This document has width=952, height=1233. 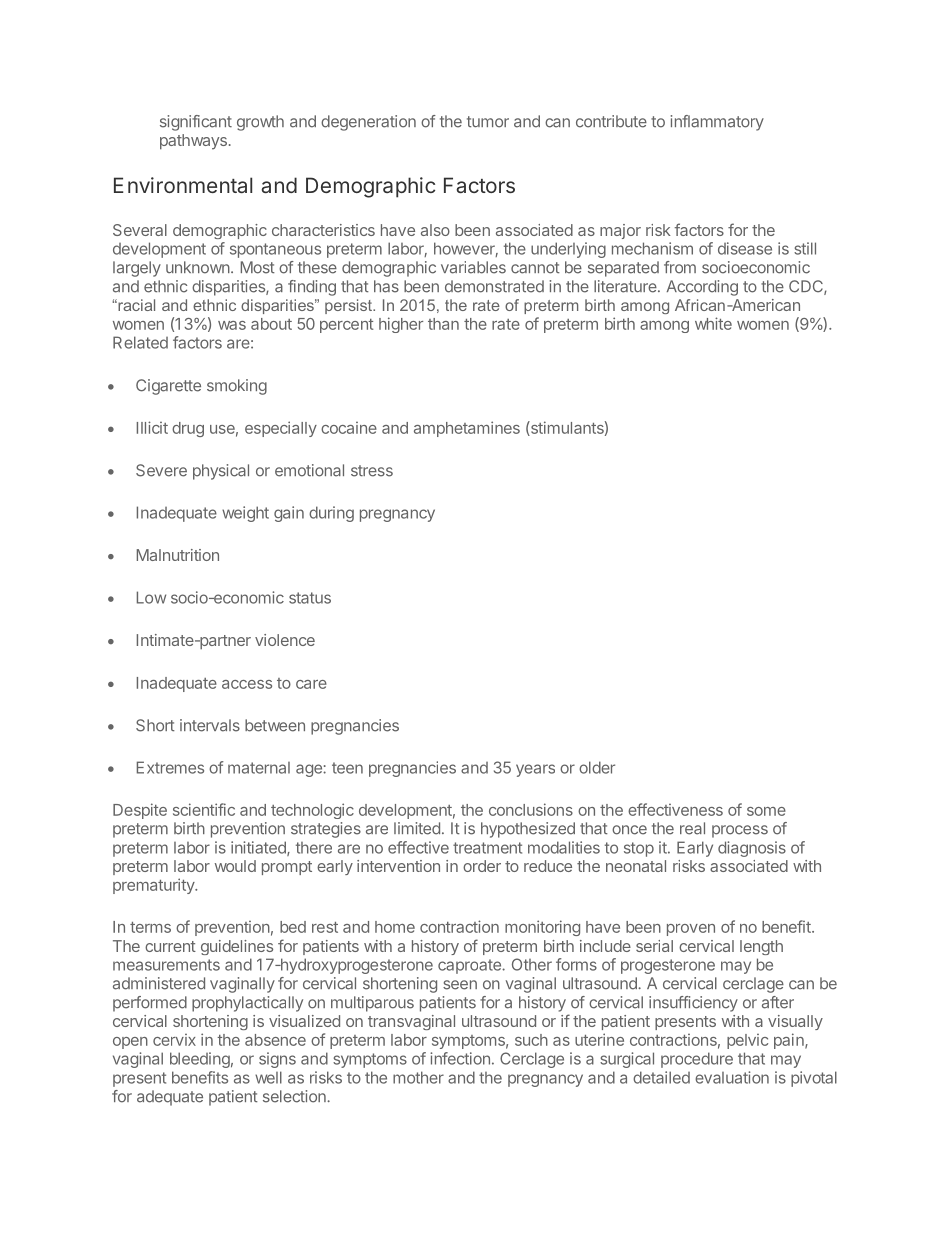 What do you see at coordinates (717, 123) in the document?
I see `inflammatory` at bounding box center [717, 123].
